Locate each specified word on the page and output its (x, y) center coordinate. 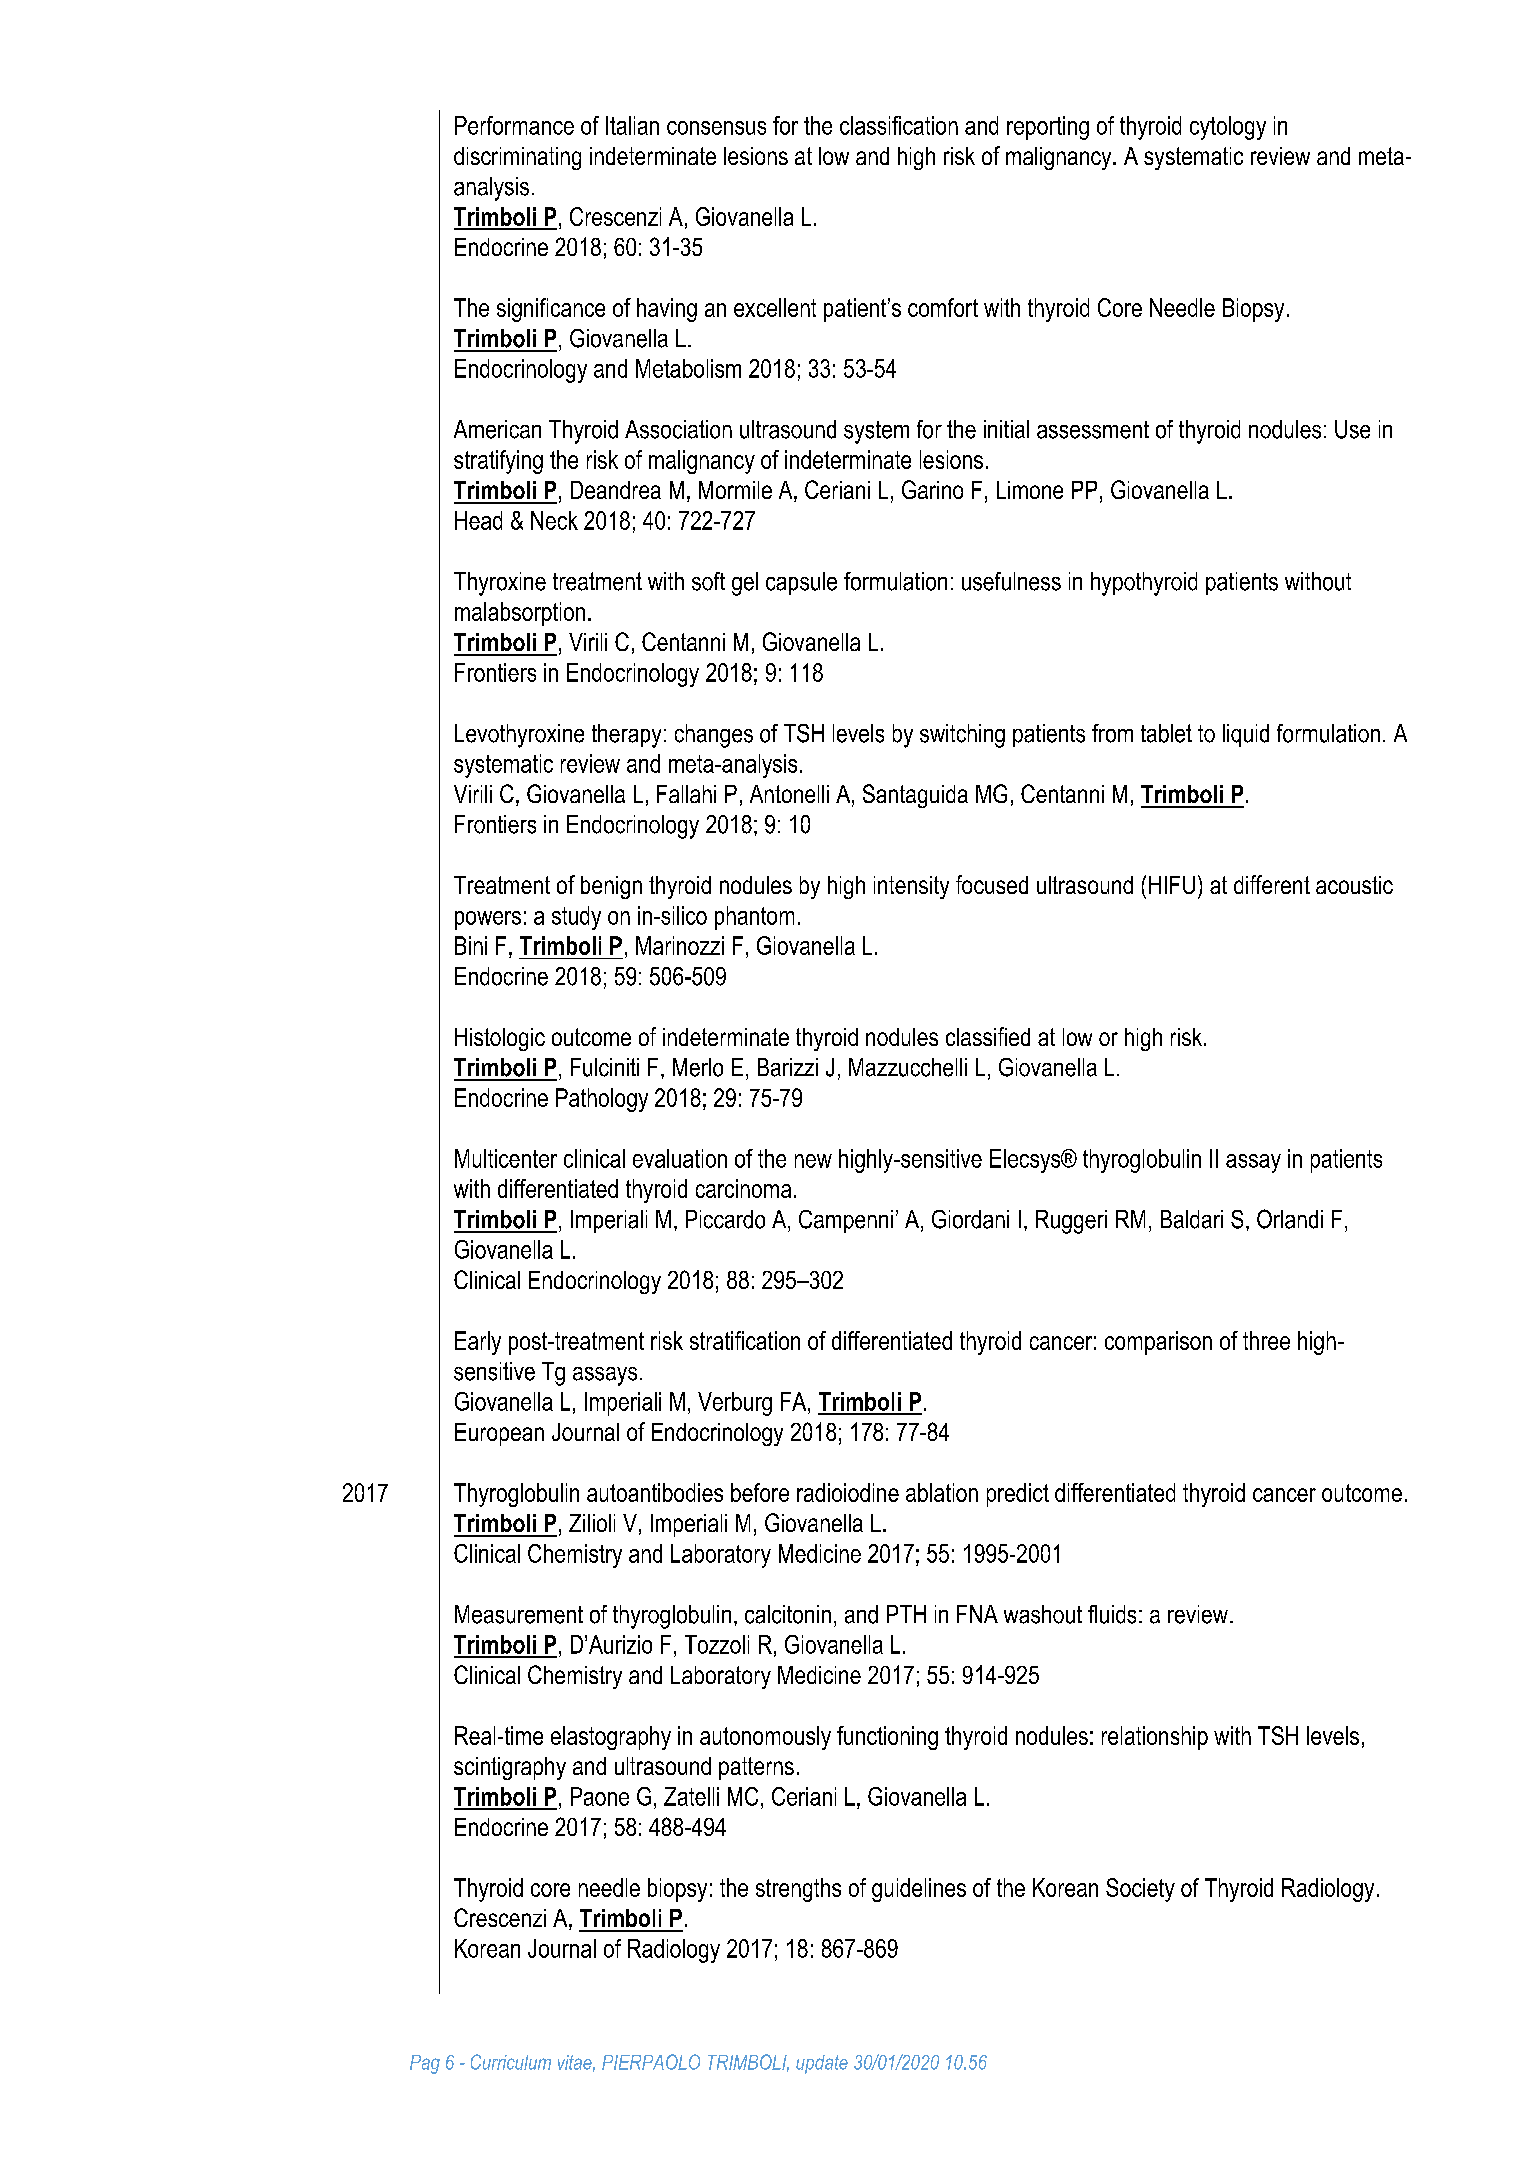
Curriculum (511, 2062)
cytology (1228, 128)
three (1266, 1340)
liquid (1246, 735)
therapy (626, 736)
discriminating (517, 158)
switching (962, 736)
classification (899, 125)
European (499, 1434)
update (822, 2064)
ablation (942, 1492)
